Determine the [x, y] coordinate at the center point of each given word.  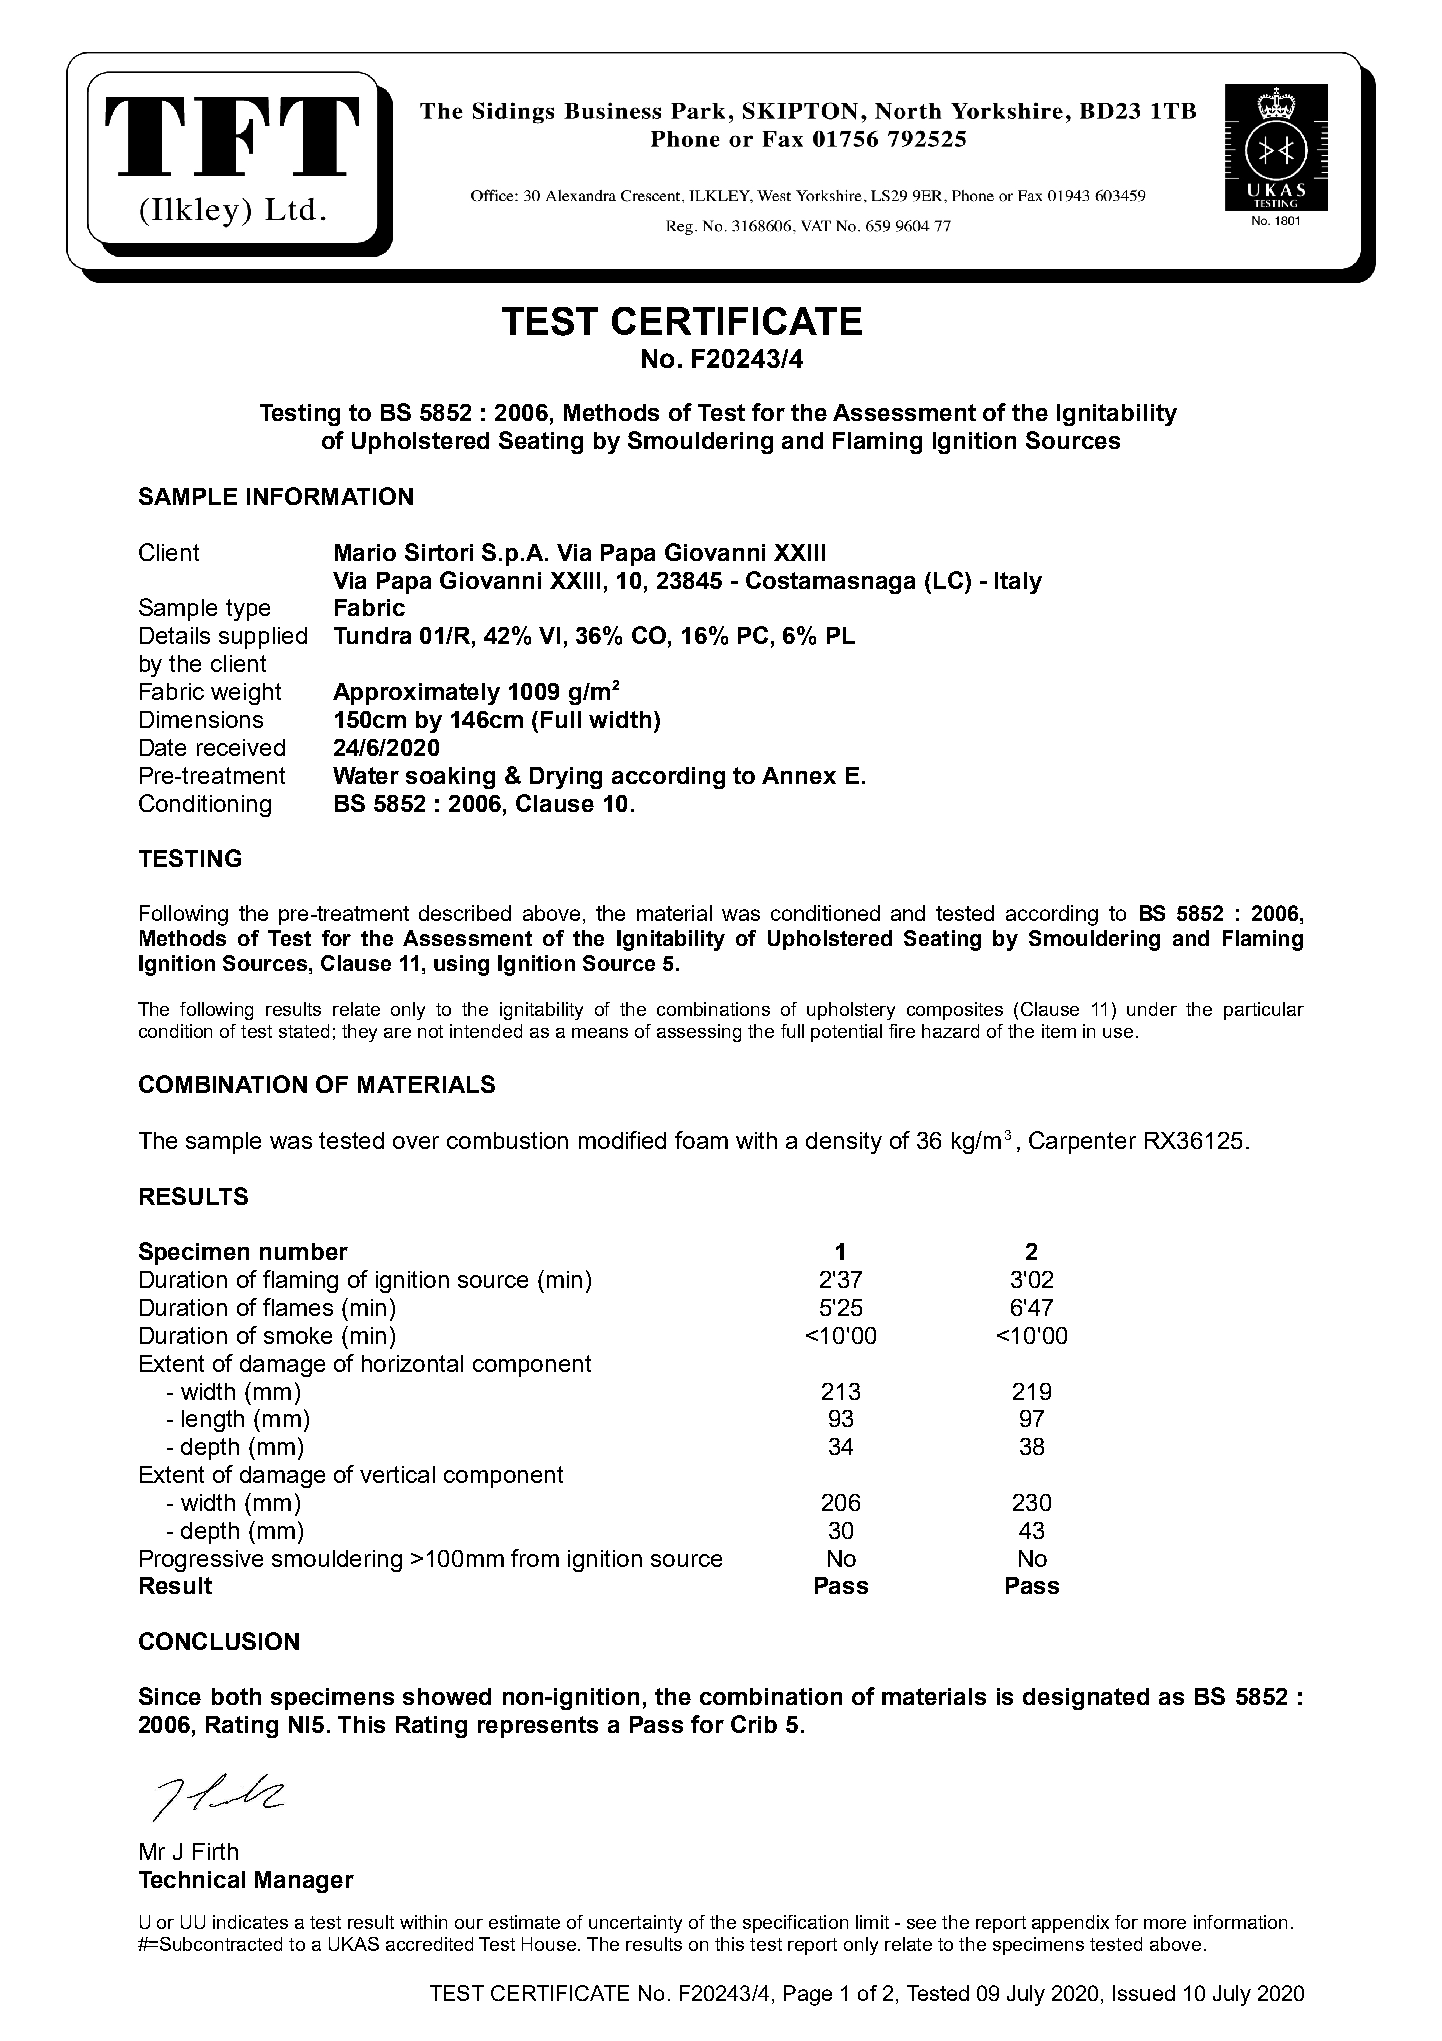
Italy [1018, 583]
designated [1086, 1699]
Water [366, 775]
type [248, 610]
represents [538, 1727]
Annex [799, 775]
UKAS [354, 1944]
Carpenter [1082, 1142]
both [236, 1696]
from [535, 1558]
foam [701, 1140]
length [213, 1421]
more [1165, 1924]
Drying [566, 778]
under [1152, 1009]
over [416, 1142]
